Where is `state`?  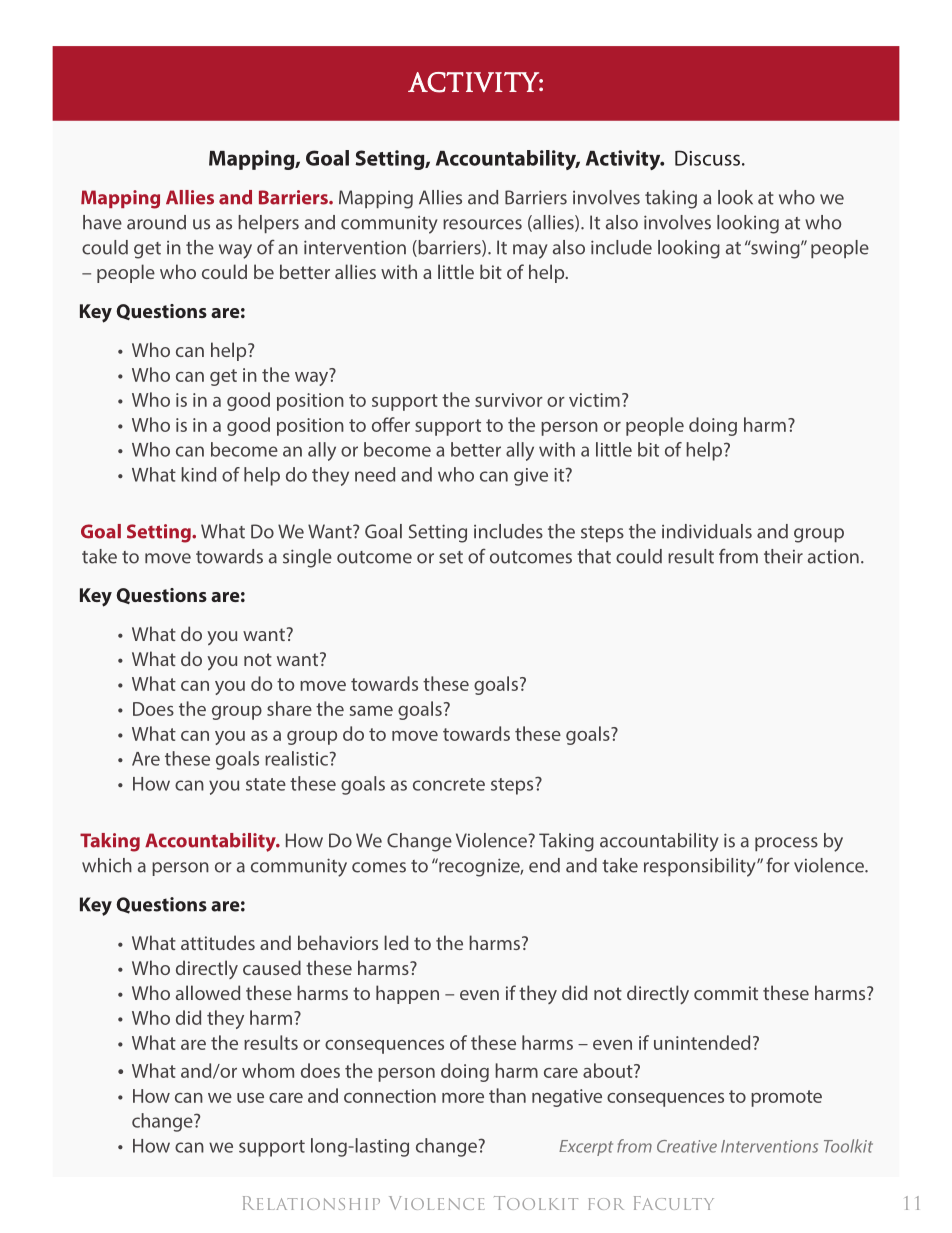
state is located at coordinates (266, 784).
